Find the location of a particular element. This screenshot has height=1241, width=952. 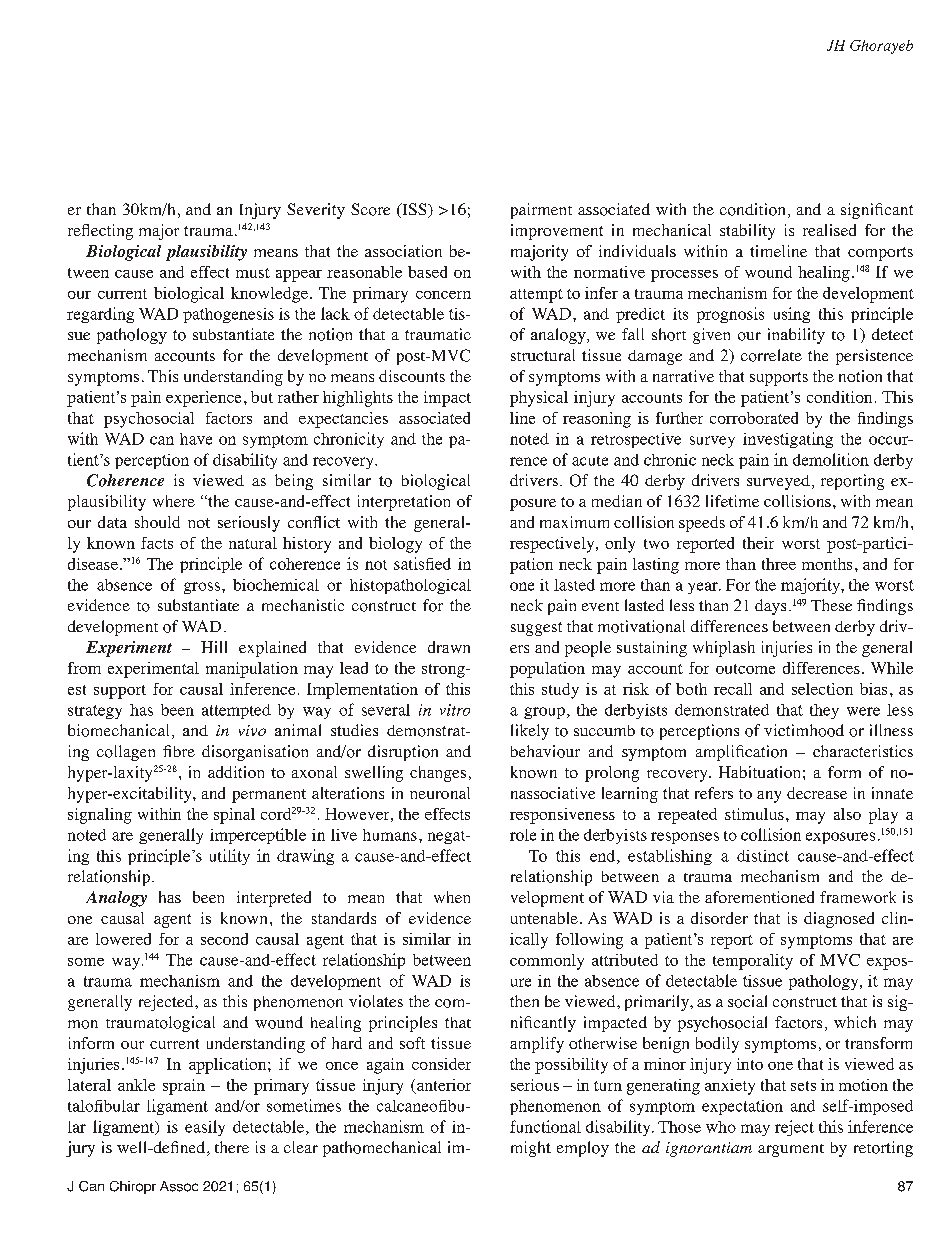

aforementioned is located at coordinates (759, 897).
